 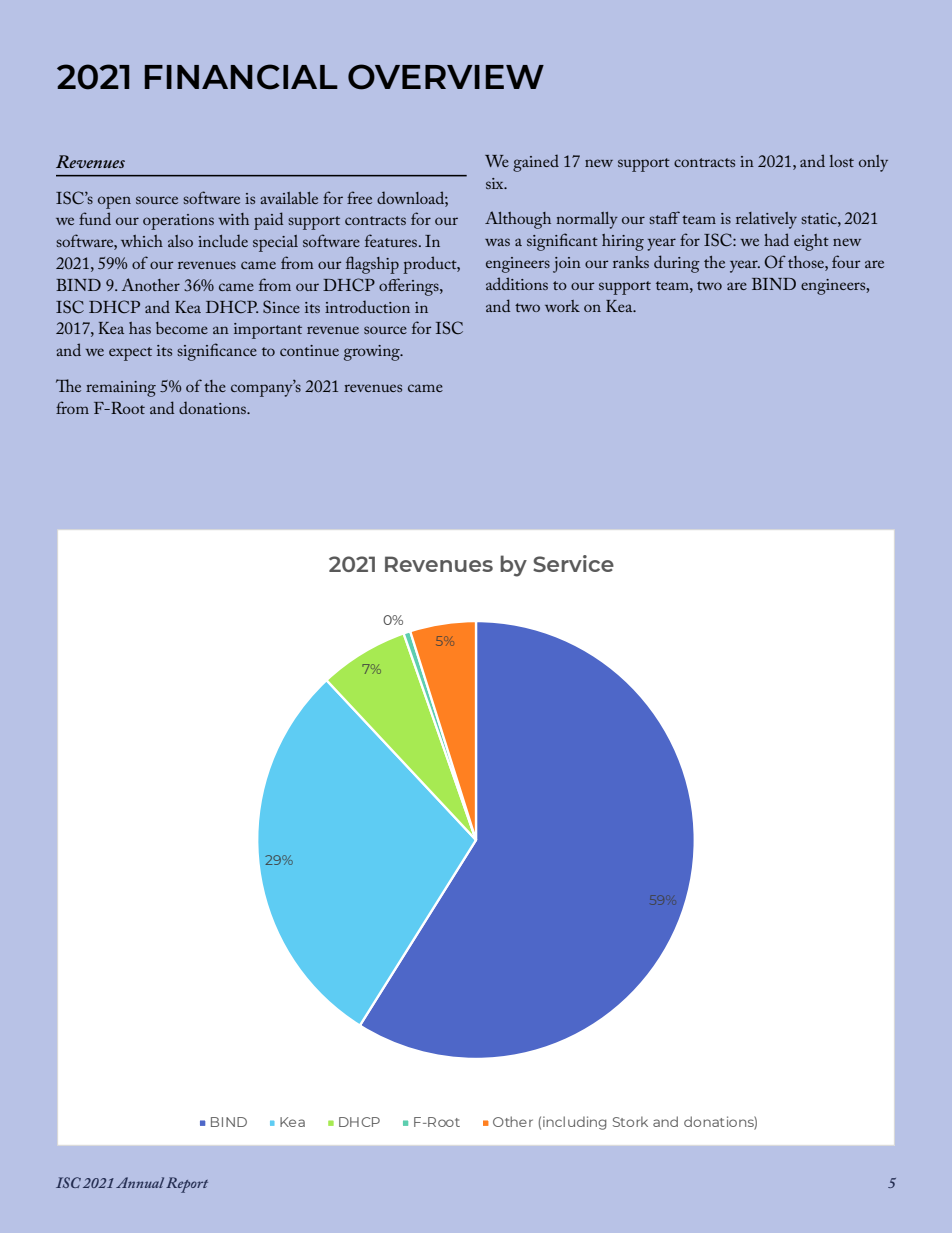 What do you see at coordinates (575, 1123) in the screenshot?
I see `including` at bounding box center [575, 1123].
